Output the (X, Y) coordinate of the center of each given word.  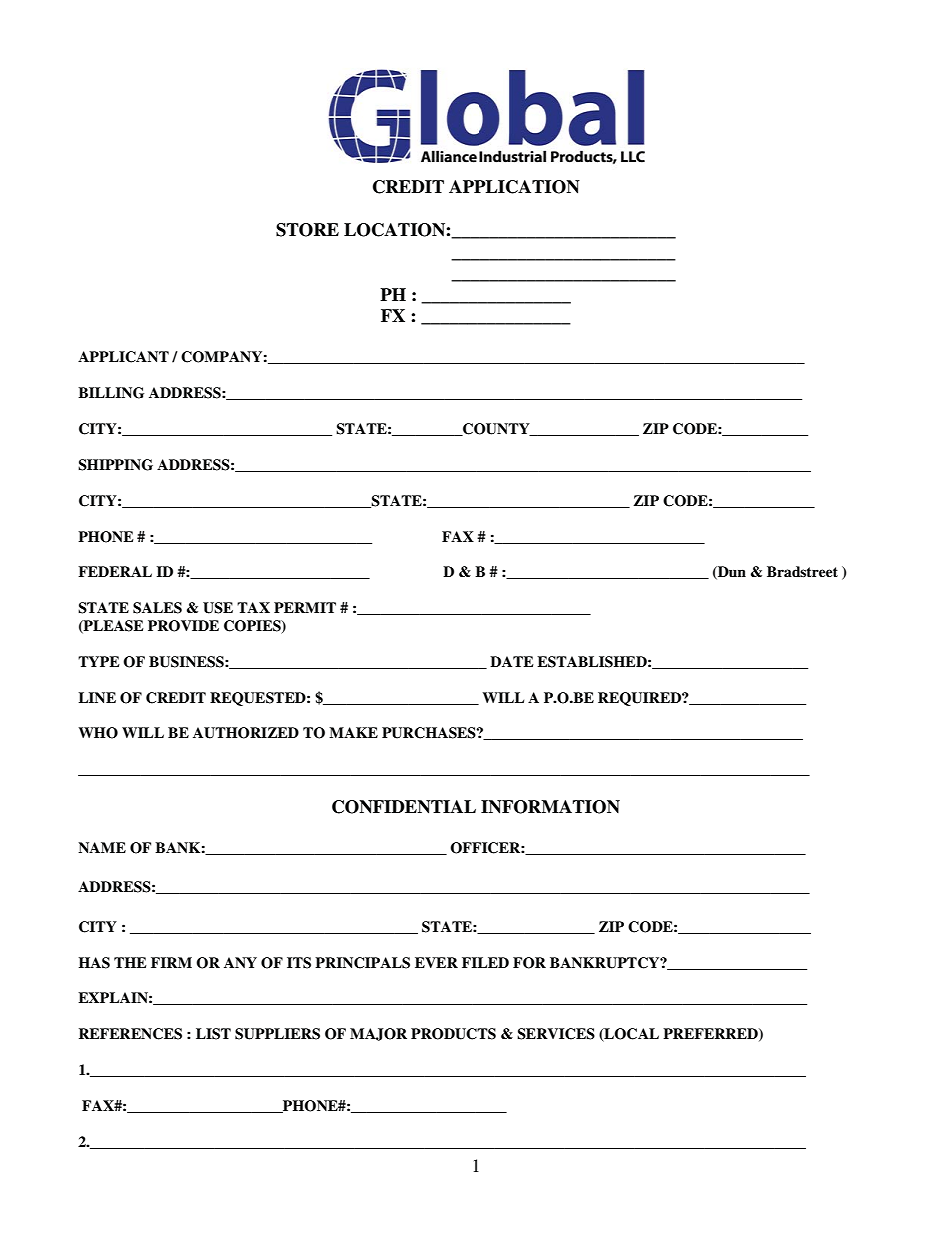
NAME (102, 847)
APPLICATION (514, 187)
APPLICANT (123, 357)
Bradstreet (802, 572)
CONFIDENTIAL (404, 807)
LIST (213, 1034)
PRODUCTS (453, 1034)
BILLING (111, 393)
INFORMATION (550, 807)
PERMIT (305, 607)
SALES (157, 608)
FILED (485, 962)
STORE (307, 230)
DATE (512, 661)
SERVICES (556, 1034)
